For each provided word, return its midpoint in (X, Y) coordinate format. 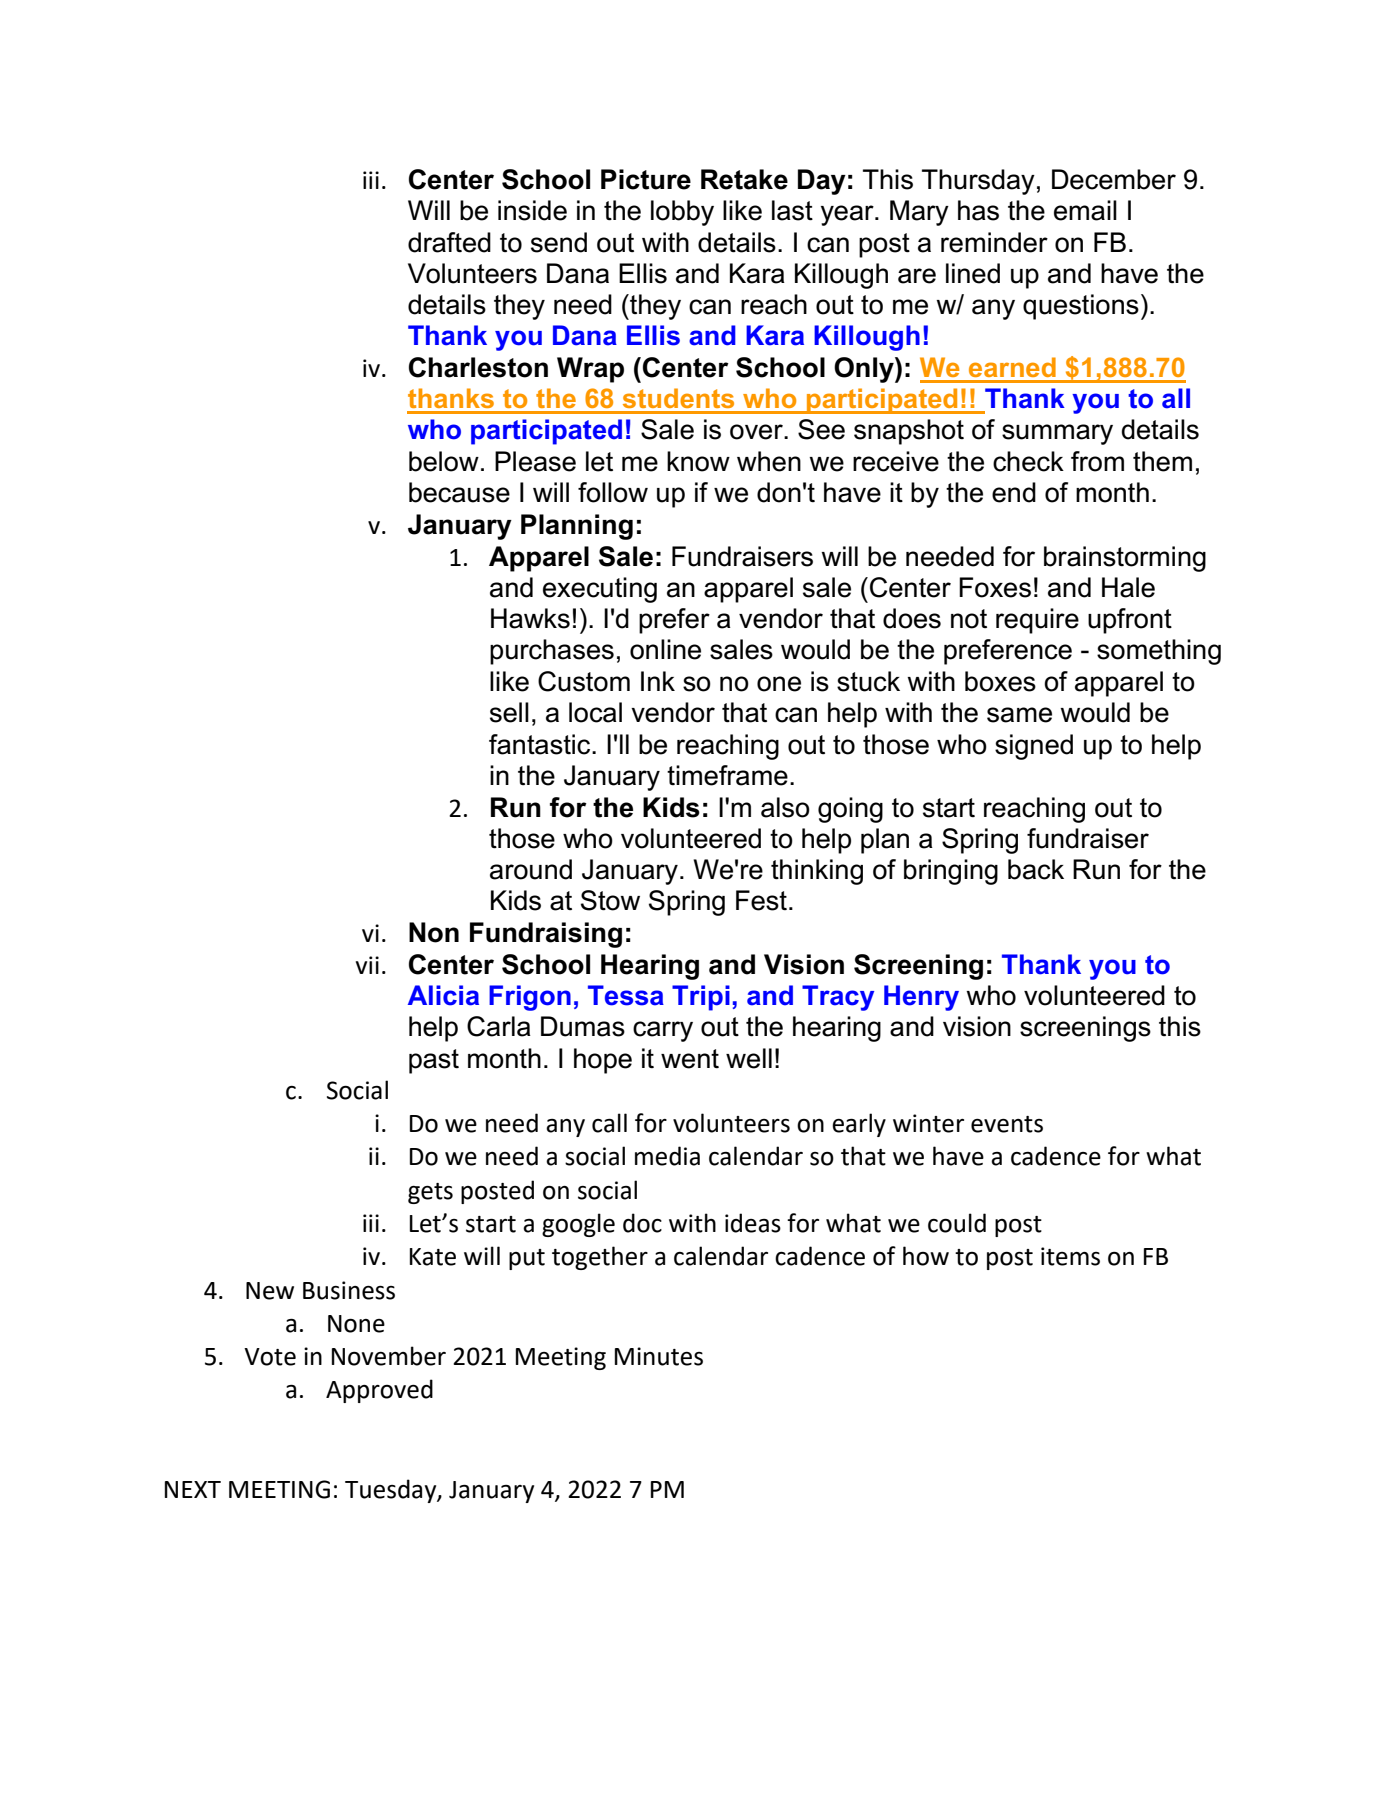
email (1085, 210)
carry (663, 1031)
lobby (682, 213)
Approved (379, 1391)
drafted (449, 242)
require (1037, 621)
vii (367, 965)
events (1007, 1124)
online (665, 649)
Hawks (530, 618)
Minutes (659, 1356)
